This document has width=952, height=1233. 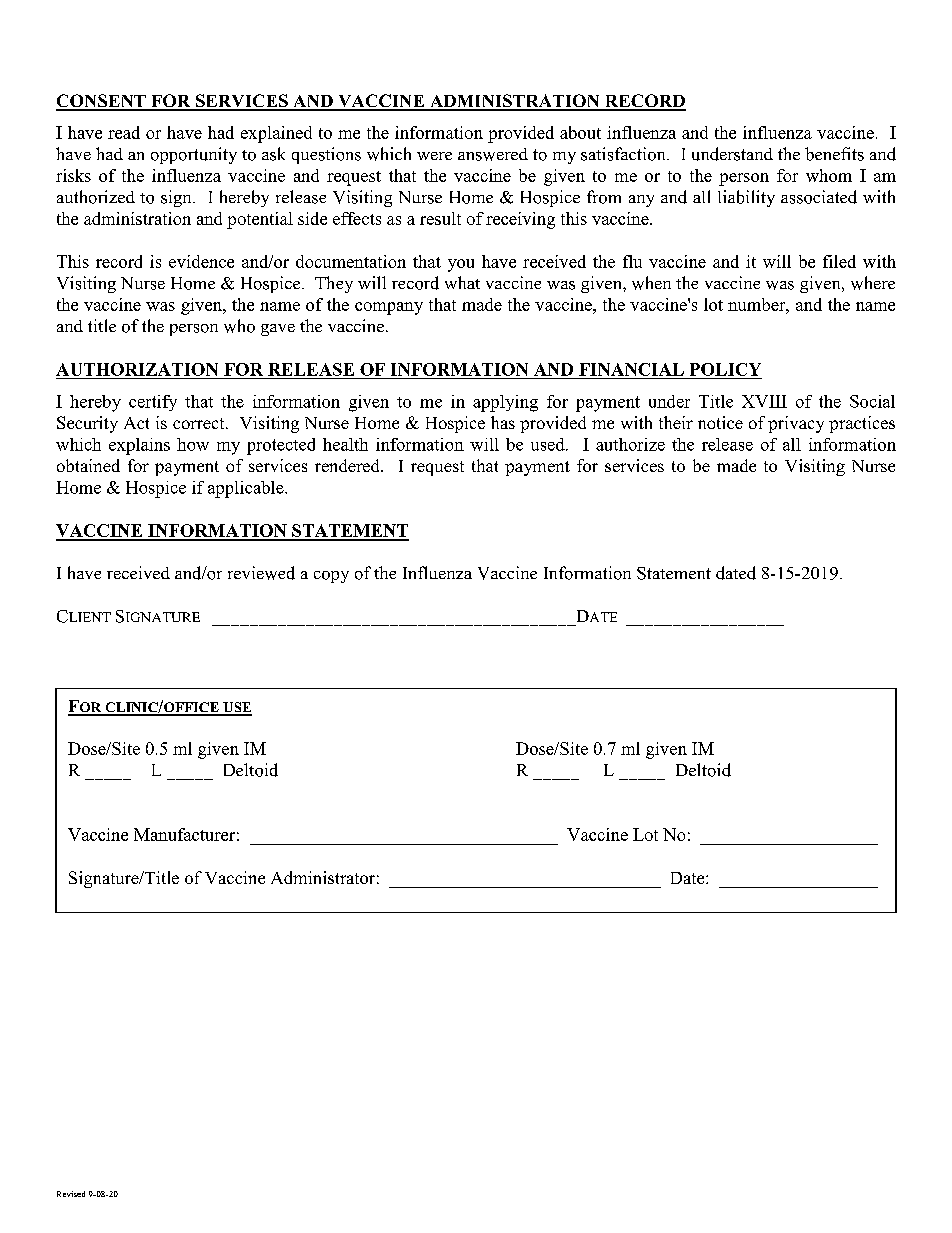 I want to click on applicable, so click(x=247, y=489).
